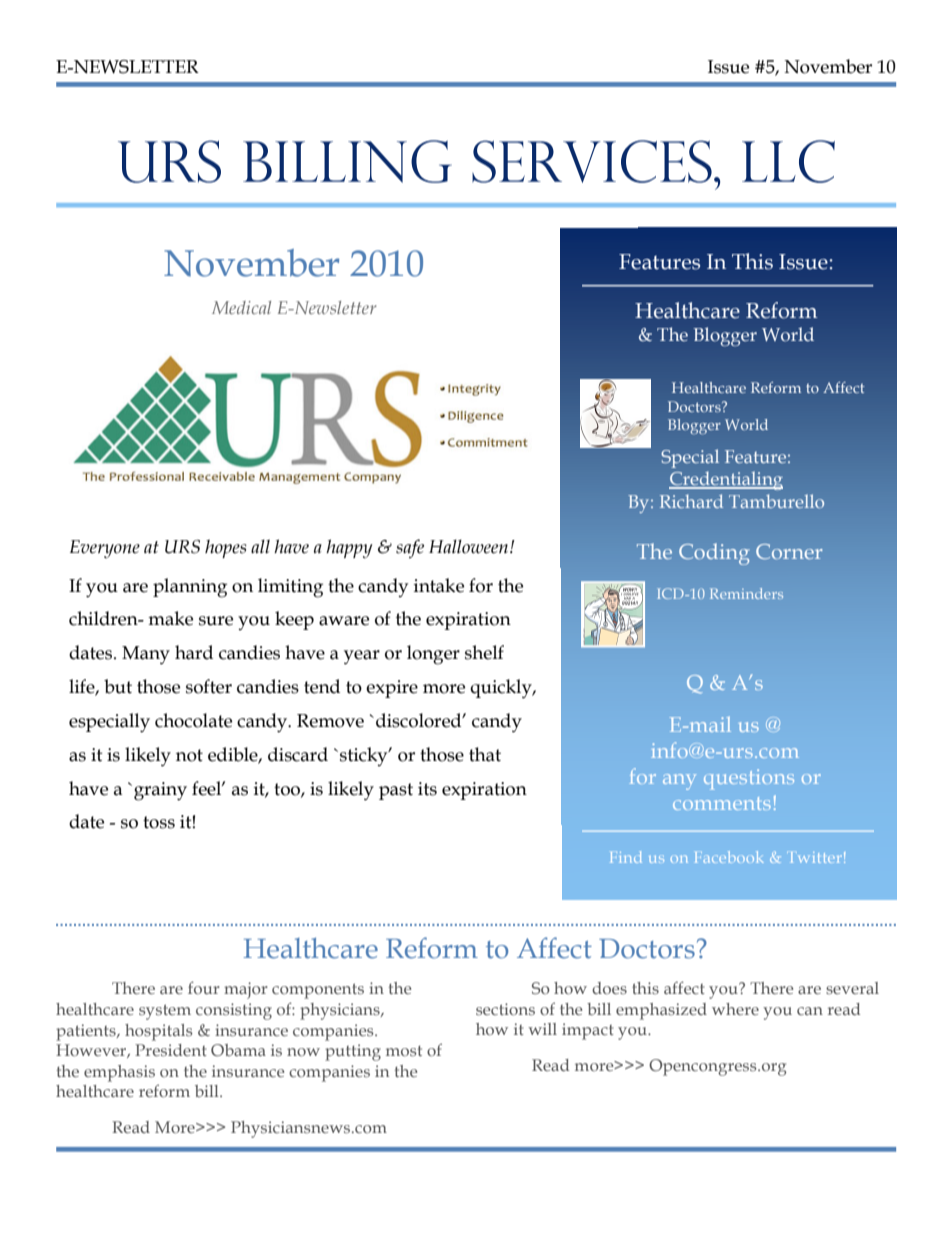 This document has width=952, height=1233. What do you see at coordinates (788, 161) in the document?
I see `LLC` at bounding box center [788, 161].
